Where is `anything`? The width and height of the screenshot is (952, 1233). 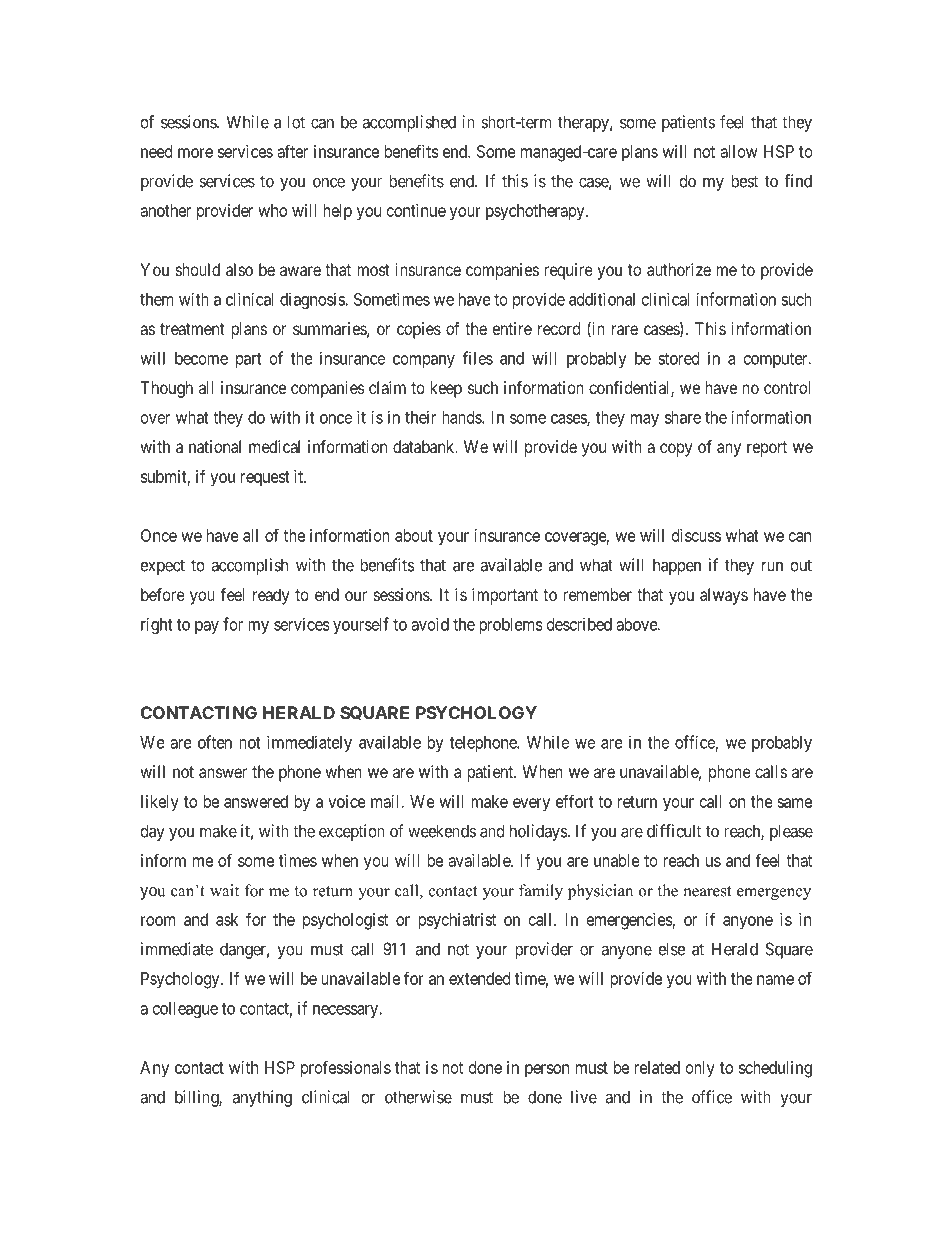 anything is located at coordinates (262, 1098).
